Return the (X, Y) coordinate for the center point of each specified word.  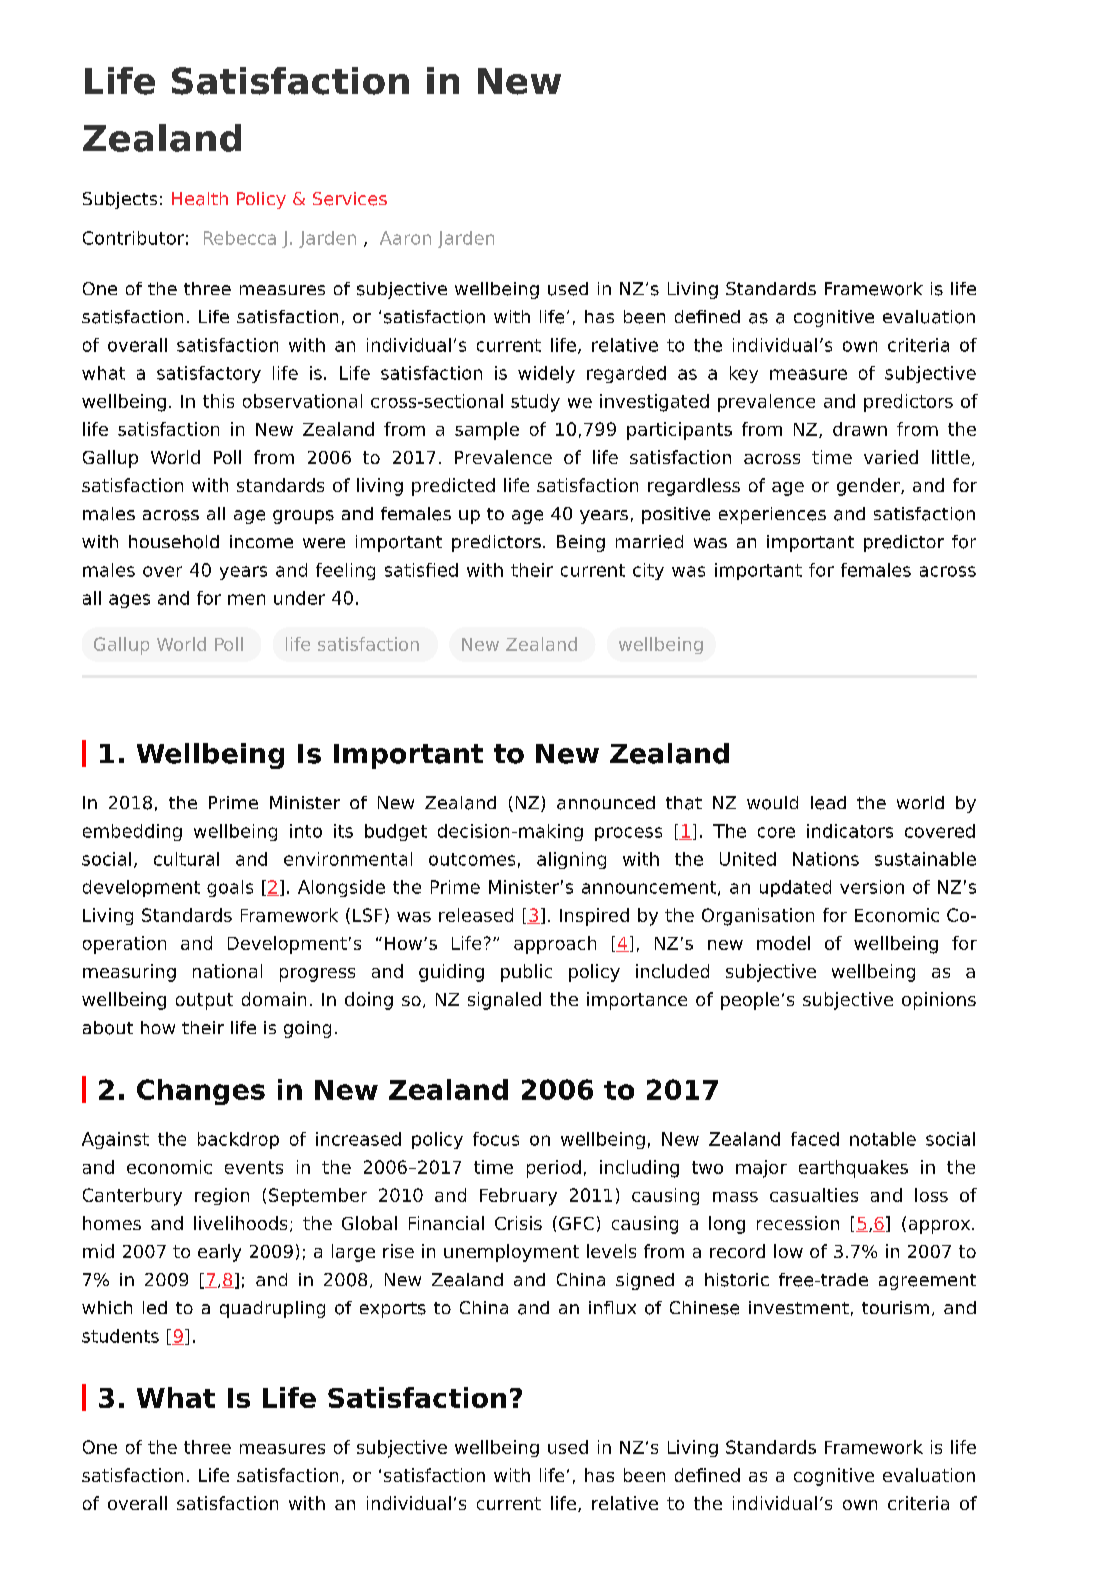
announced (606, 803)
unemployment (511, 1253)
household (174, 542)
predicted (453, 487)
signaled (504, 1001)
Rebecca (240, 238)
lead (828, 803)
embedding (132, 832)
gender (869, 487)
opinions (939, 1001)
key (744, 374)
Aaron (405, 238)
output (204, 1001)
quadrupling (272, 1309)
